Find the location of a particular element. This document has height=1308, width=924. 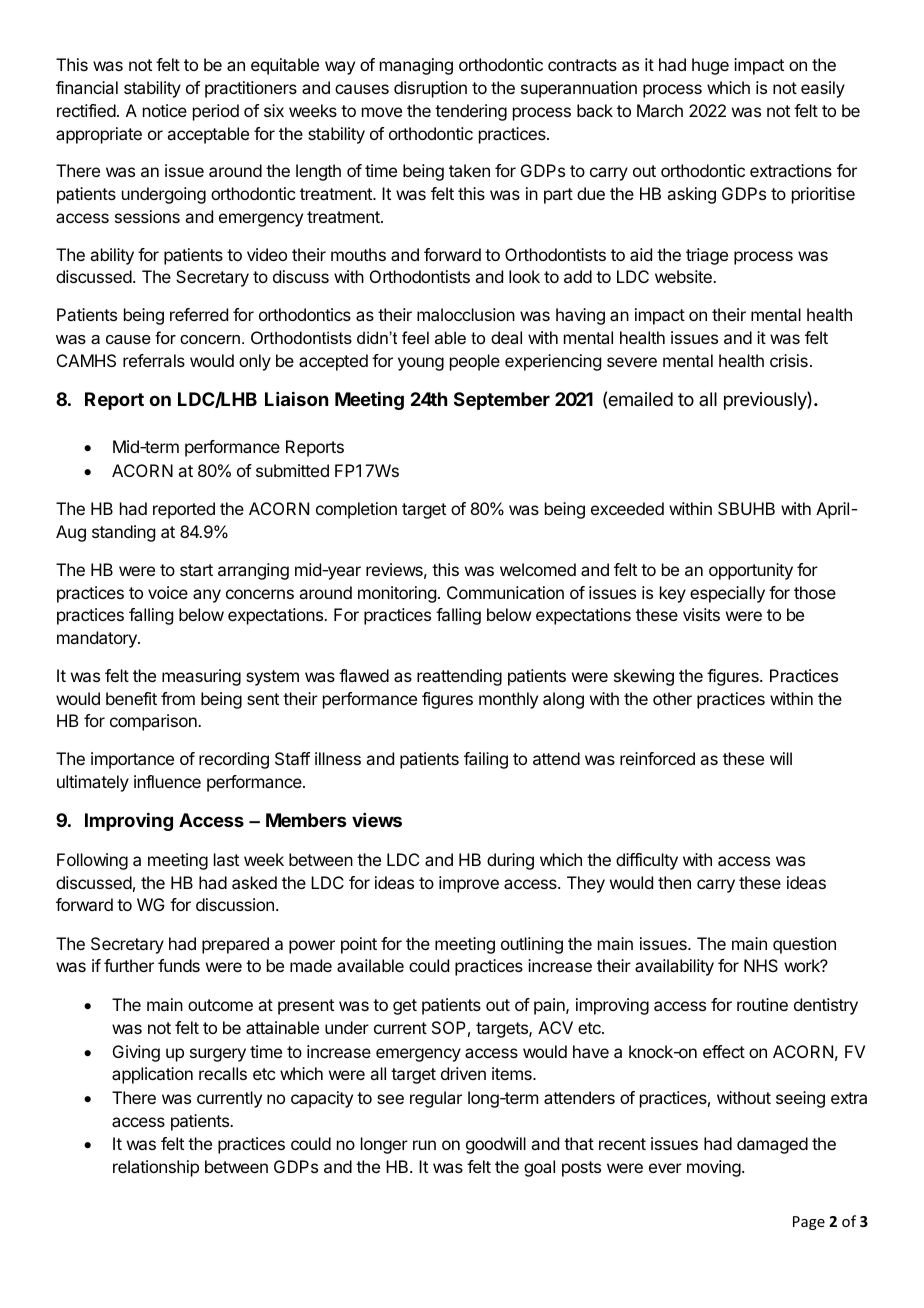

run is located at coordinates (424, 1145).
